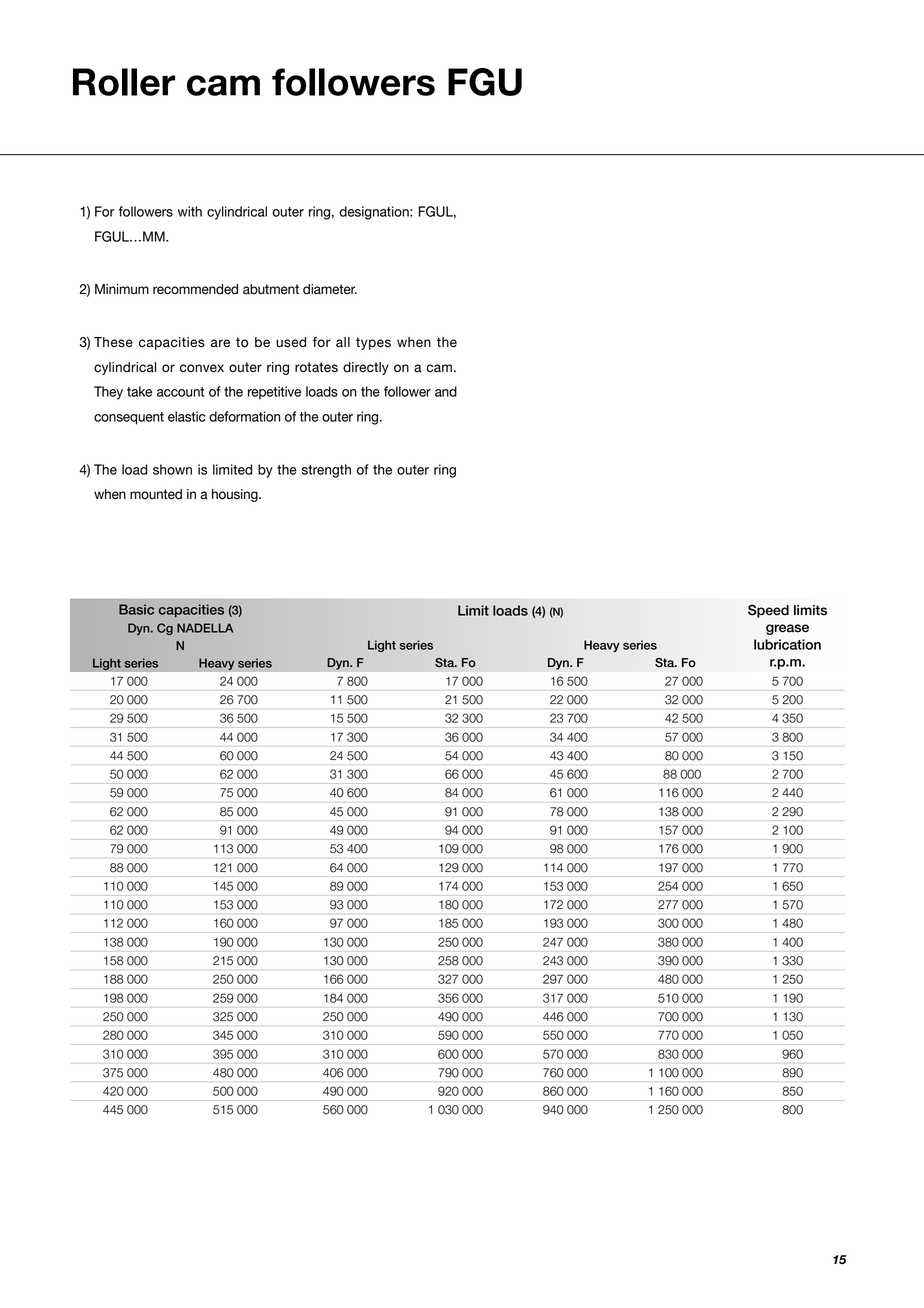 The image size is (924, 1308). What do you see at coordinates (330, 289) in the page?
I see `diameter` at bounding box center [330, 289].
